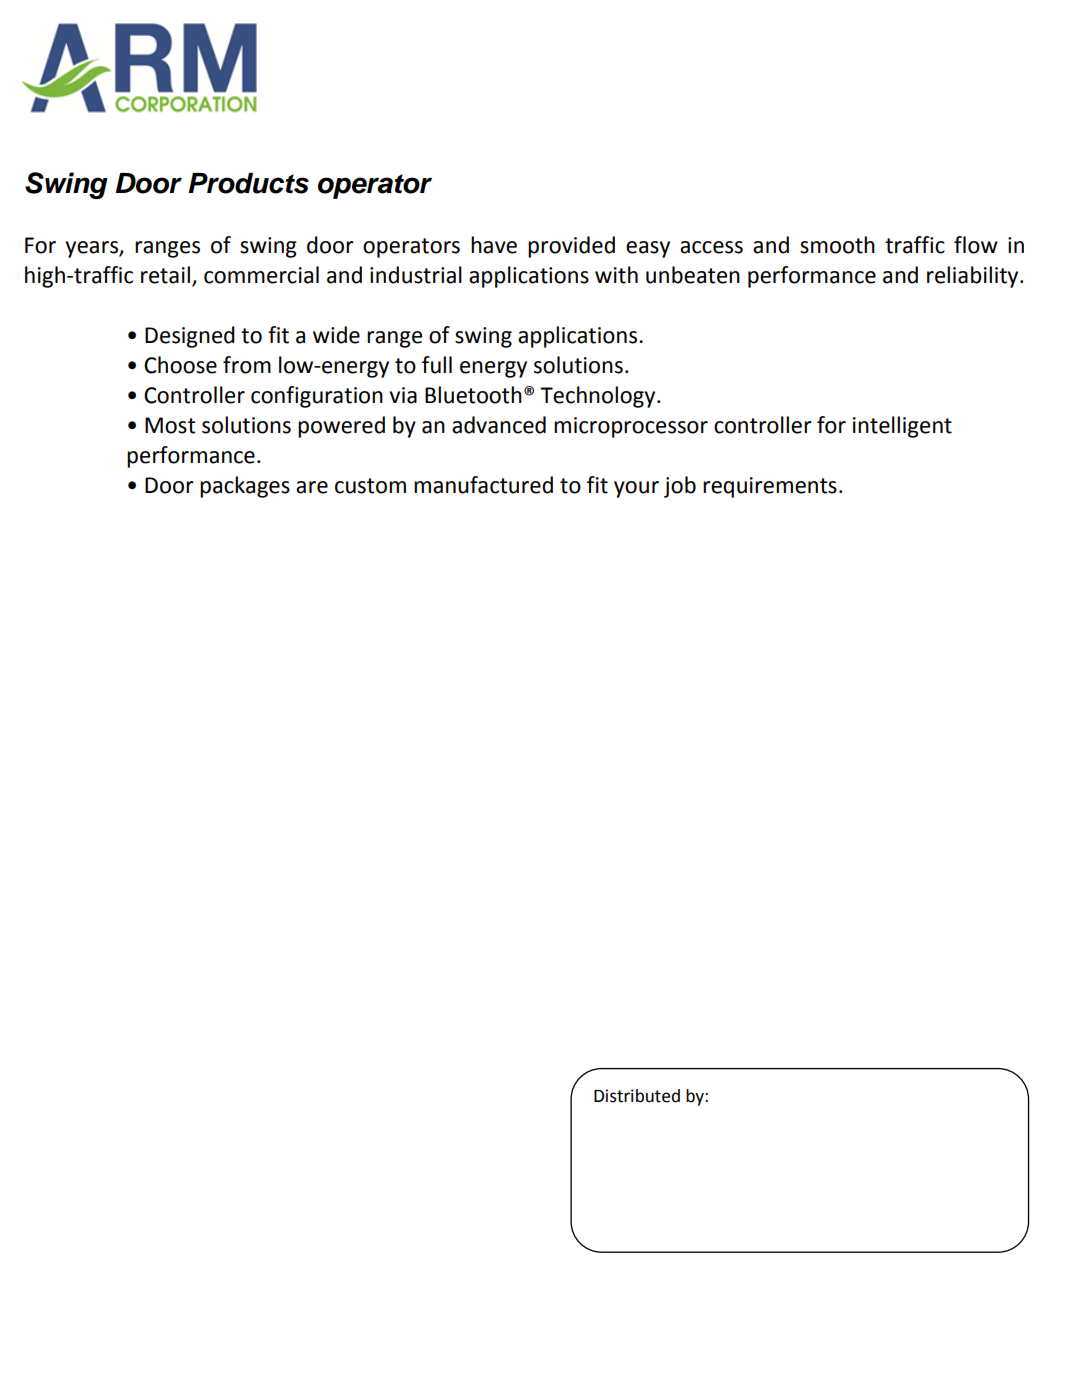 The width and height of the image is (1073, 1389). What do you see at coordinates (483, 485) in the image?
I see `manufactured` at bounding box center [483, 485].
